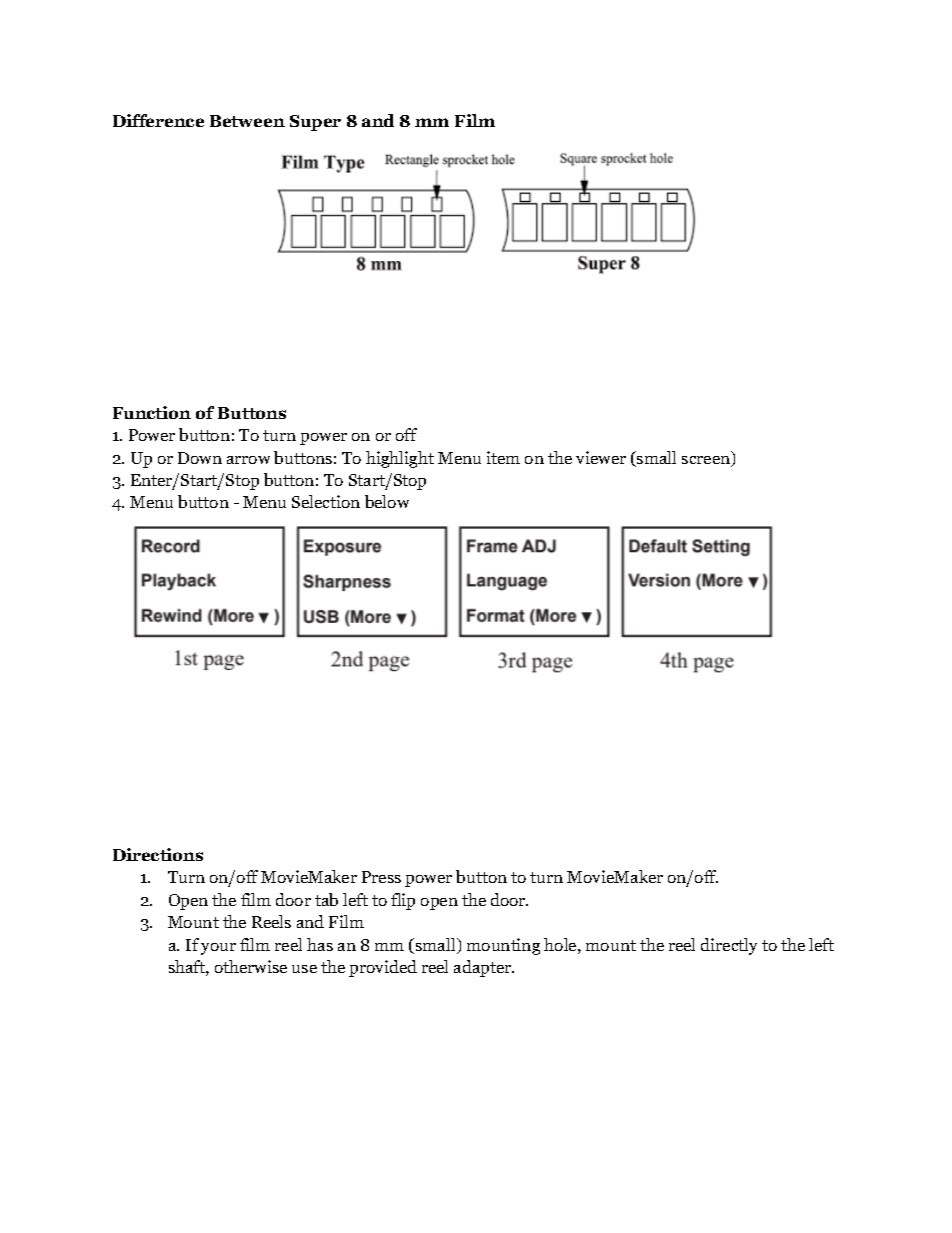  Describe the element at coordinates (200, 458) in the image. I see `Down` at that location.
